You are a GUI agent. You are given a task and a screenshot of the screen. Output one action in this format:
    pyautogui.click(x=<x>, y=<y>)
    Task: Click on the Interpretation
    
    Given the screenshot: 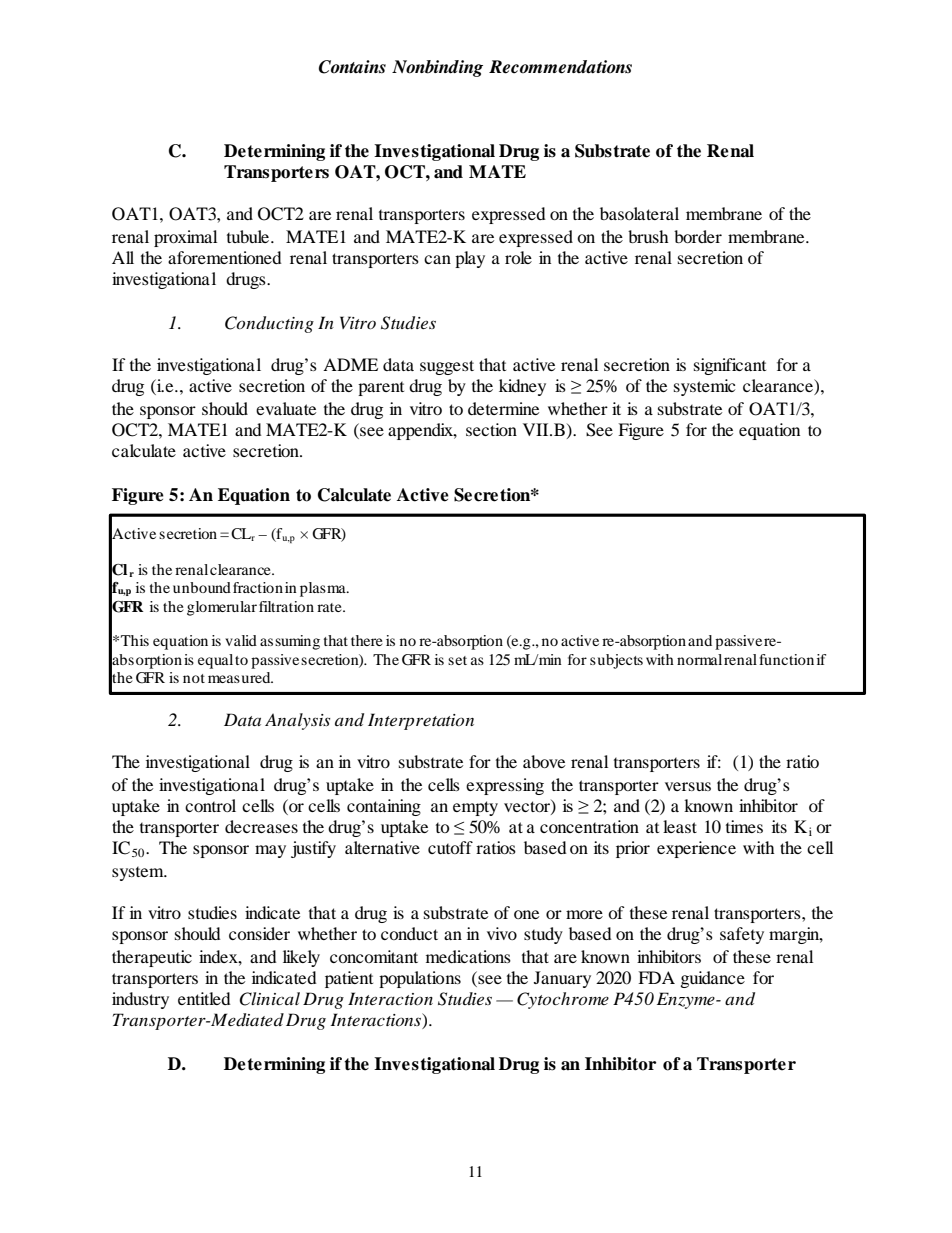 What is the action you would take?
    pyautogui.click(x=421, y=721)
